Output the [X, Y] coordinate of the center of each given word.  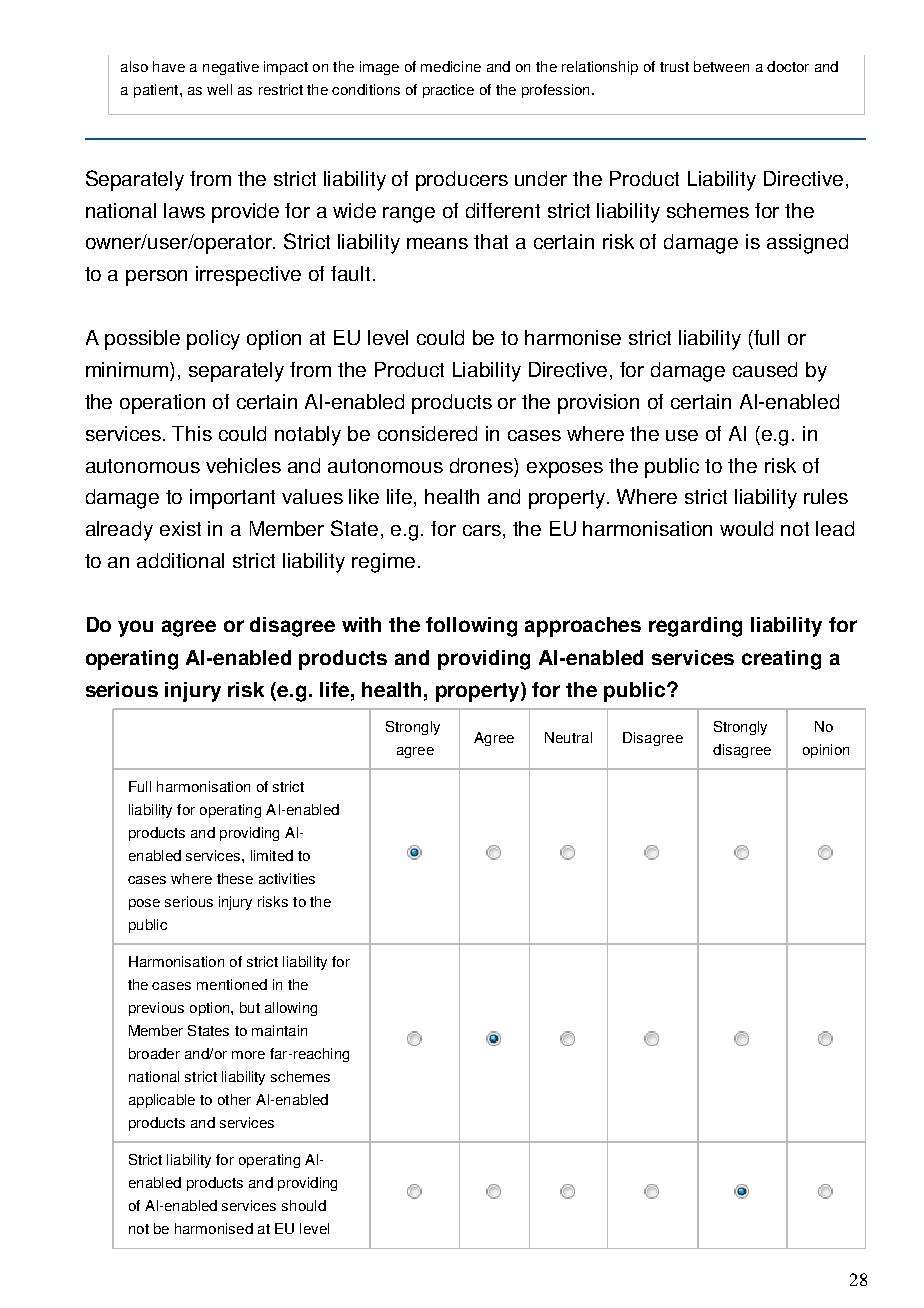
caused [765, 369]
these [235, 878]
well [219, 89]
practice [448, 91]
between [721, 66]
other [234, 1099]
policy [213, 340]
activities [287, 878]
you [135, 628]
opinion [826, 751]
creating [781, 660]
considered [427, 433]
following [471, 627]
